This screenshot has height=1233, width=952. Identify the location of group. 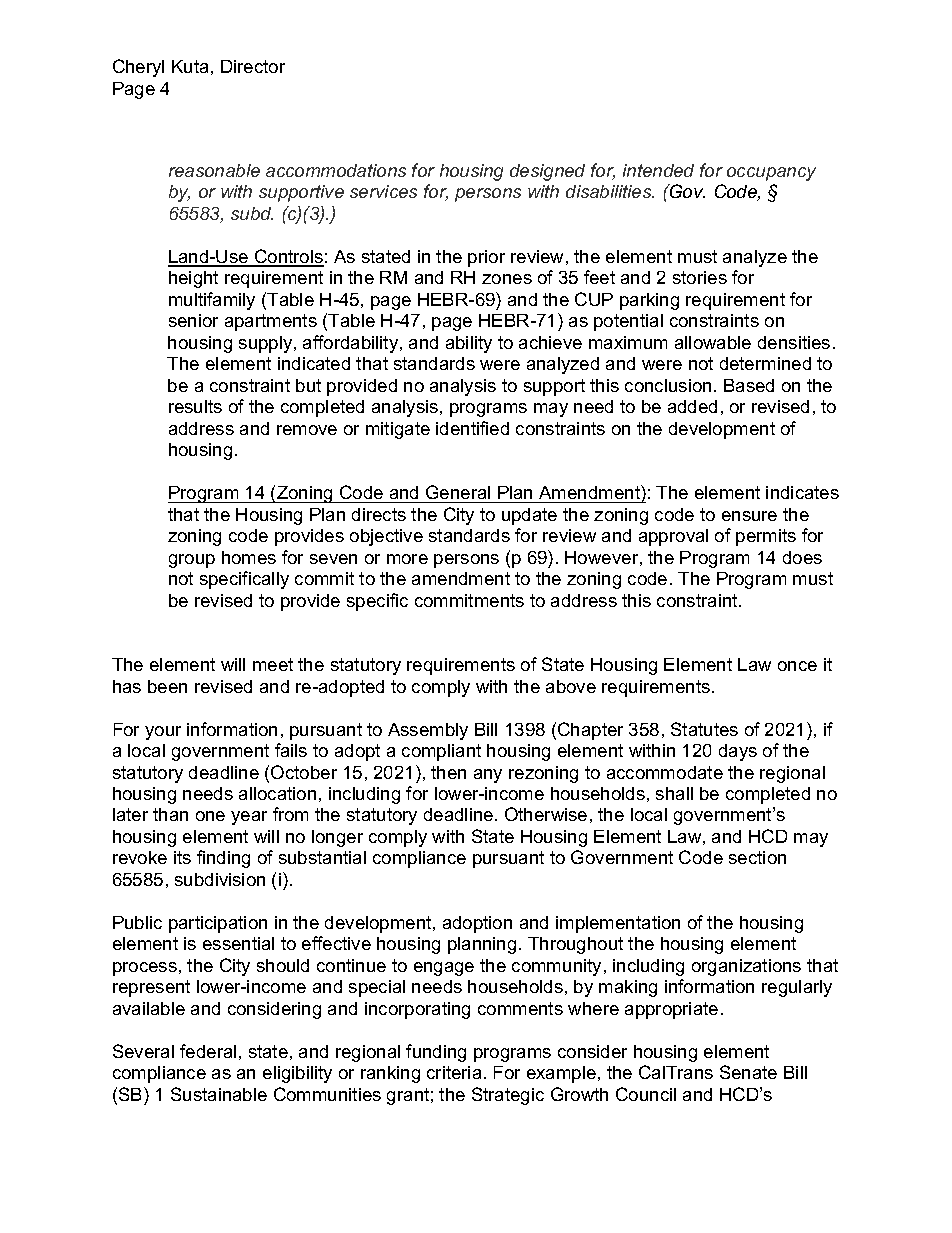
(192, 561).
